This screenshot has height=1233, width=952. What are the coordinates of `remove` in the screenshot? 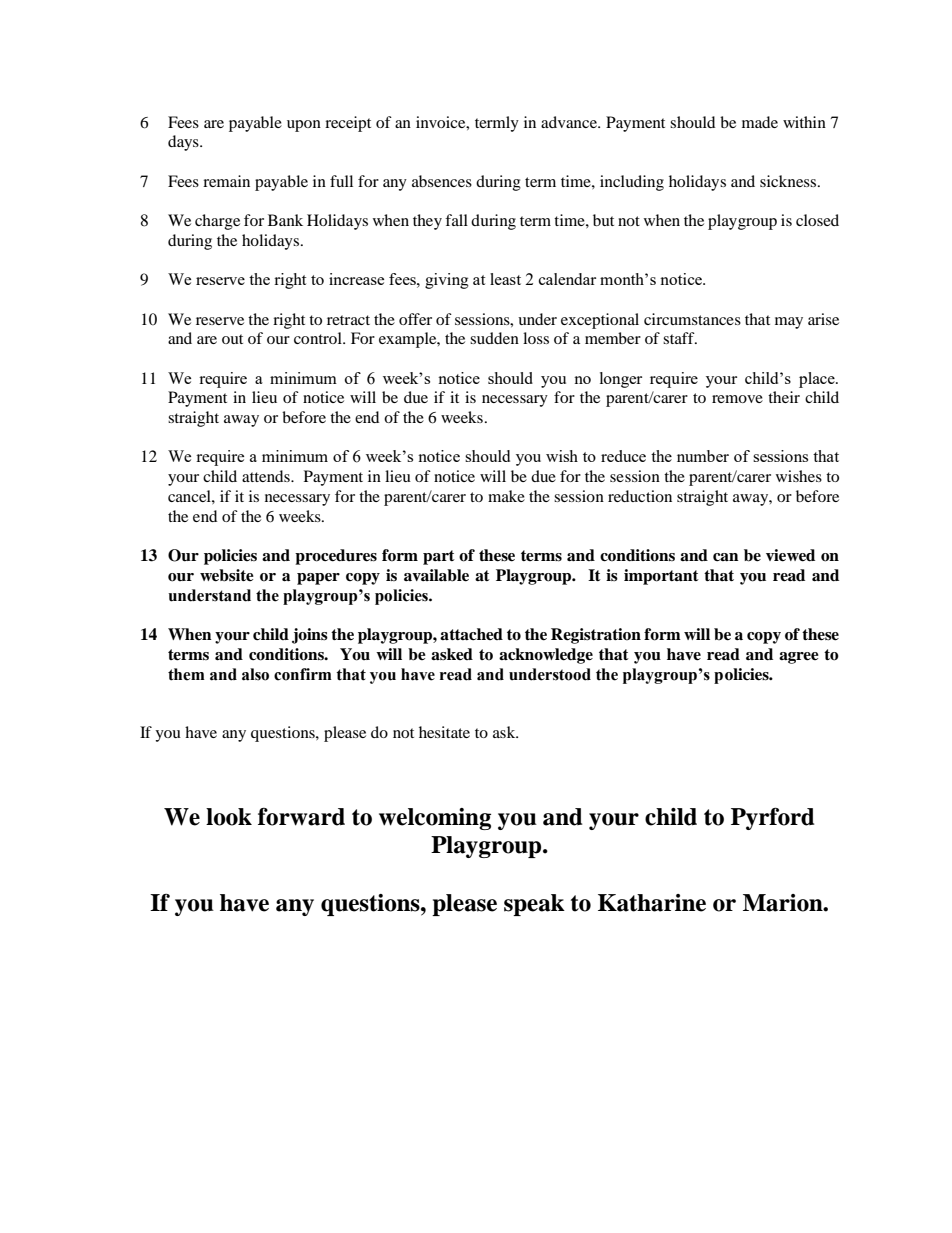 It's located at (737, 399).
